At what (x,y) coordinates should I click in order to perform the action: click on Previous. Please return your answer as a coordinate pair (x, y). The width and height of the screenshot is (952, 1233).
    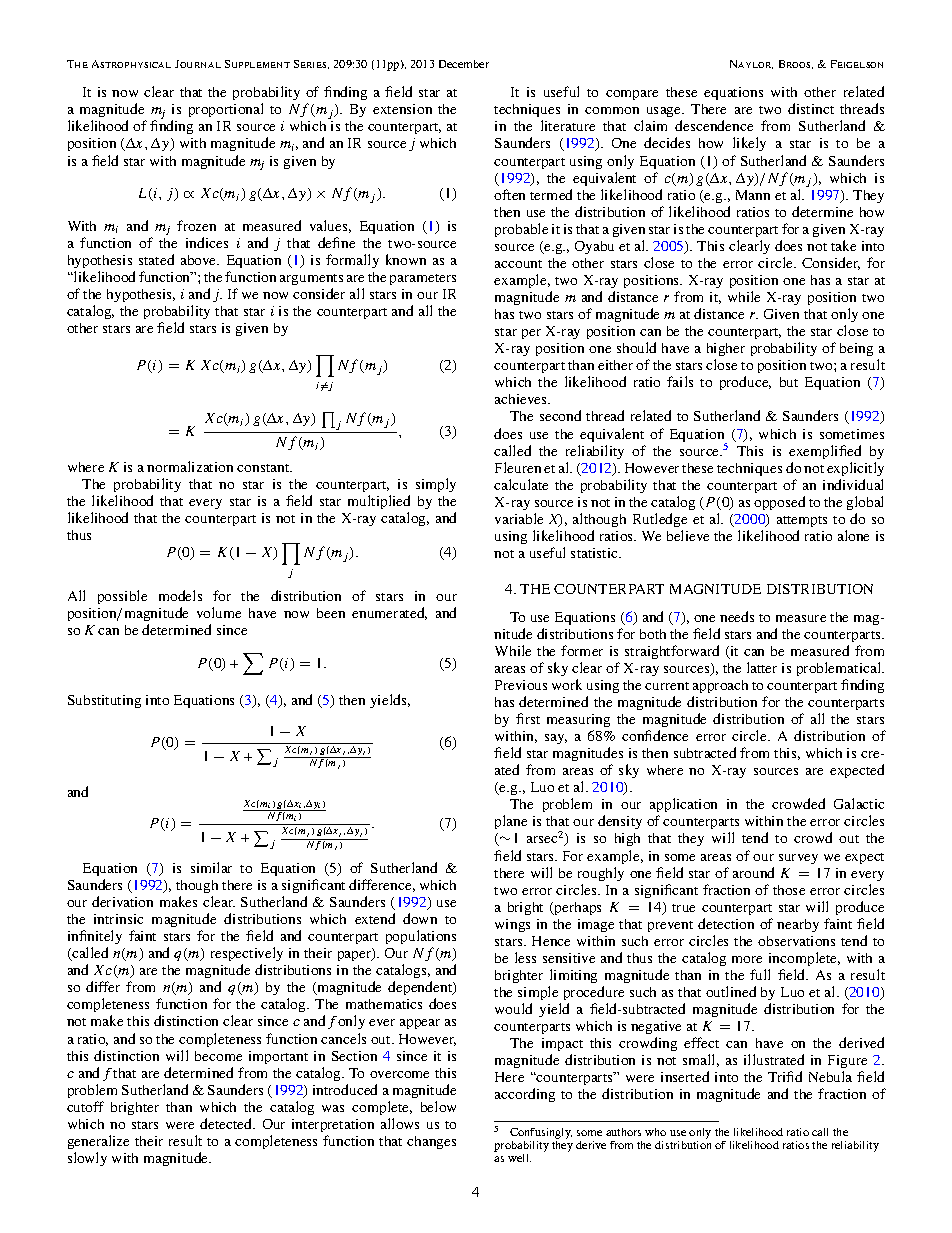
    Looking at the image, I should click on (521, 685).
